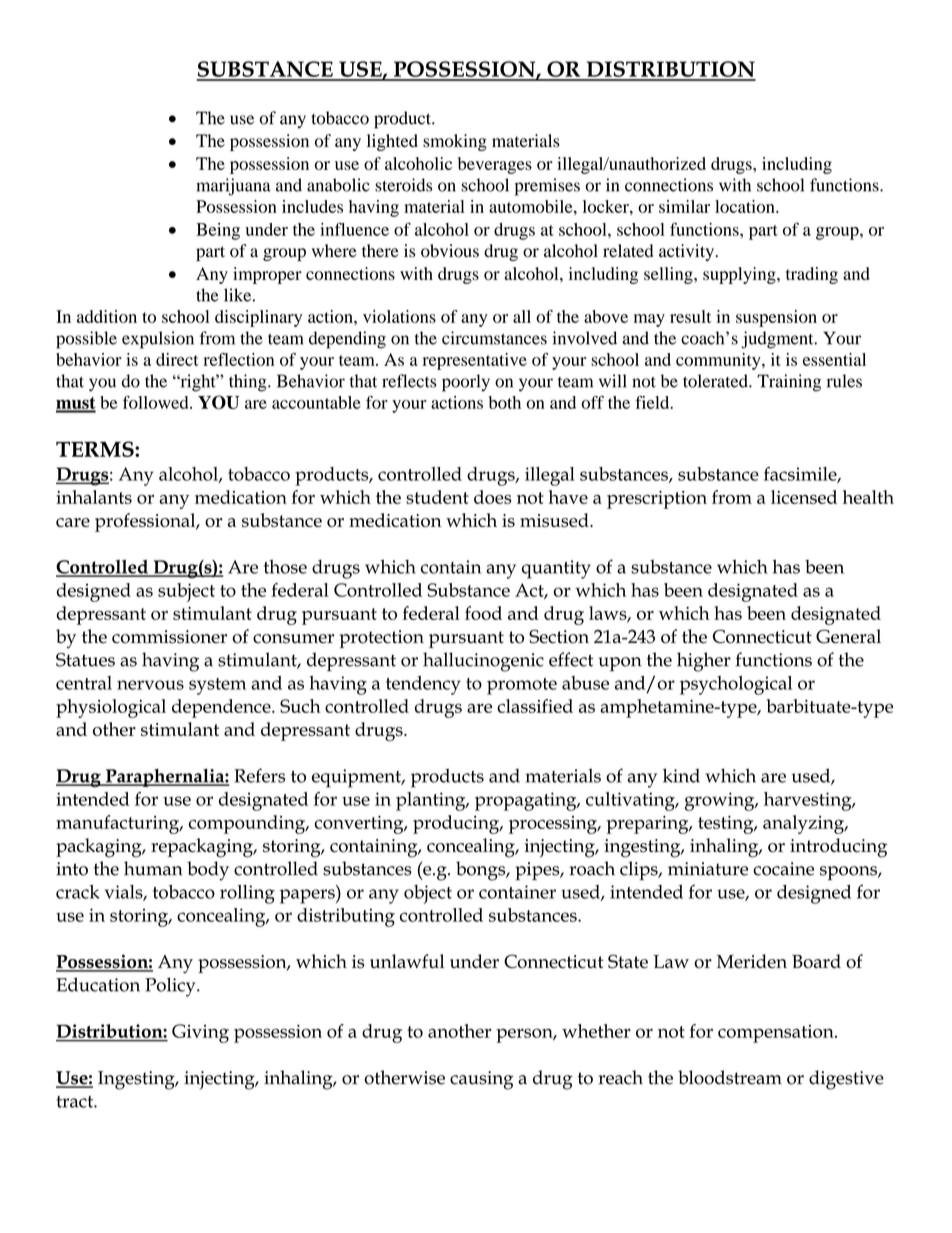 This screenshot has width=952, height=1233. Describe the element at coordinates (492, 497) in the screenshot. I see `does` at that location.
